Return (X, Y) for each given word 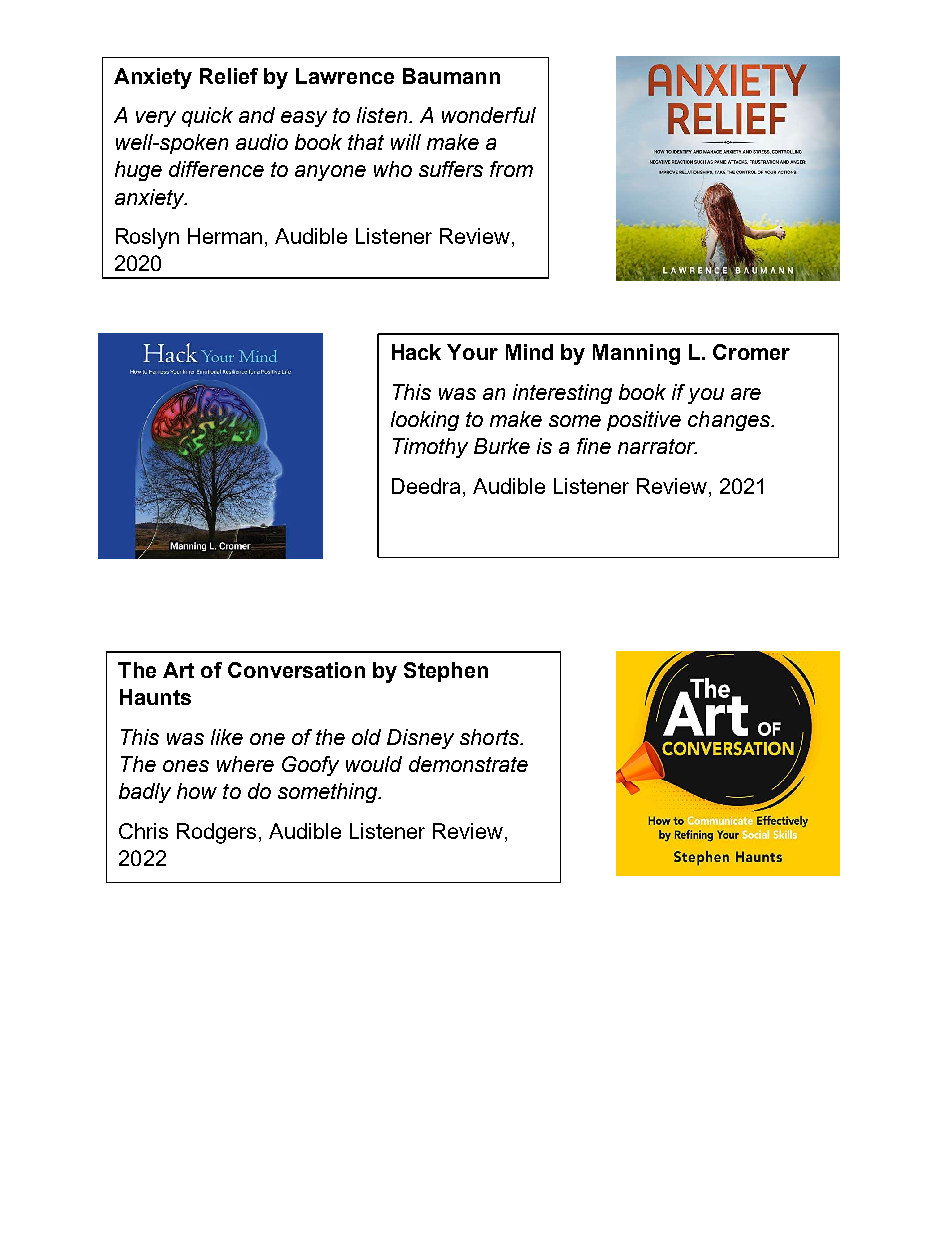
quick (207, 117)
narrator (657, 446)
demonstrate (468, 764)
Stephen (446, 672)
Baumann (451, 76)
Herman (225, 236)
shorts (490, 737)
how (197, 791)
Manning (636, 354)
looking (425, 421)
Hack (416, 352)
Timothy (430, 448)
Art (178, 670)
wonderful (489, 115)
